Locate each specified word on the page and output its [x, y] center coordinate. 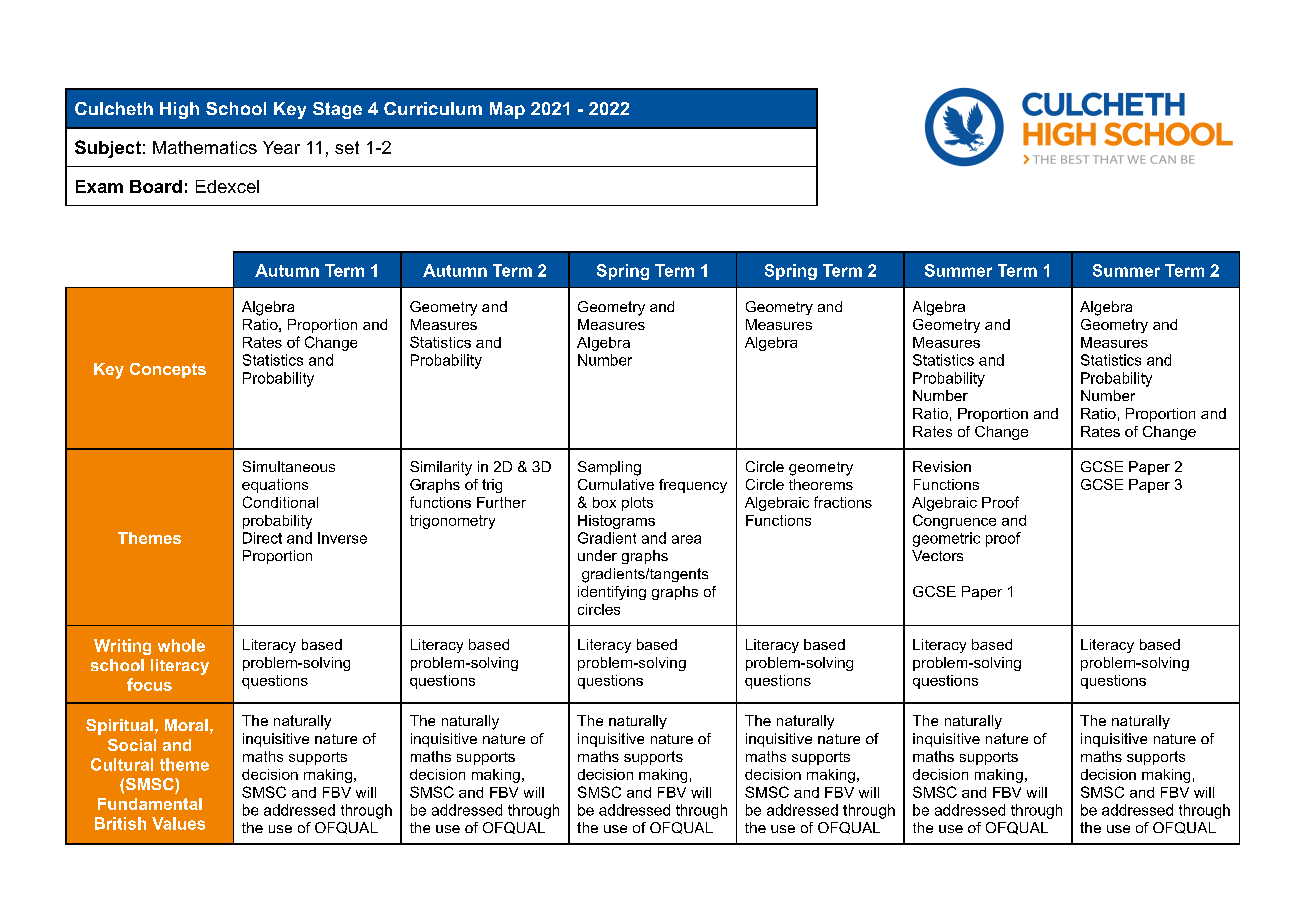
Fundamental [150, 804]
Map [507, 110]
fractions [843, 502]
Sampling [609, 468]
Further [501, 502]
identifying [612, 593]
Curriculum [433, 108]
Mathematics [205, 147]
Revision [942, 466]
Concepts [168, 370]
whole [181, 645]
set [347, 147]
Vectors [937, 555]
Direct [262, 538]
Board [156, 186]
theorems [821, 484]
